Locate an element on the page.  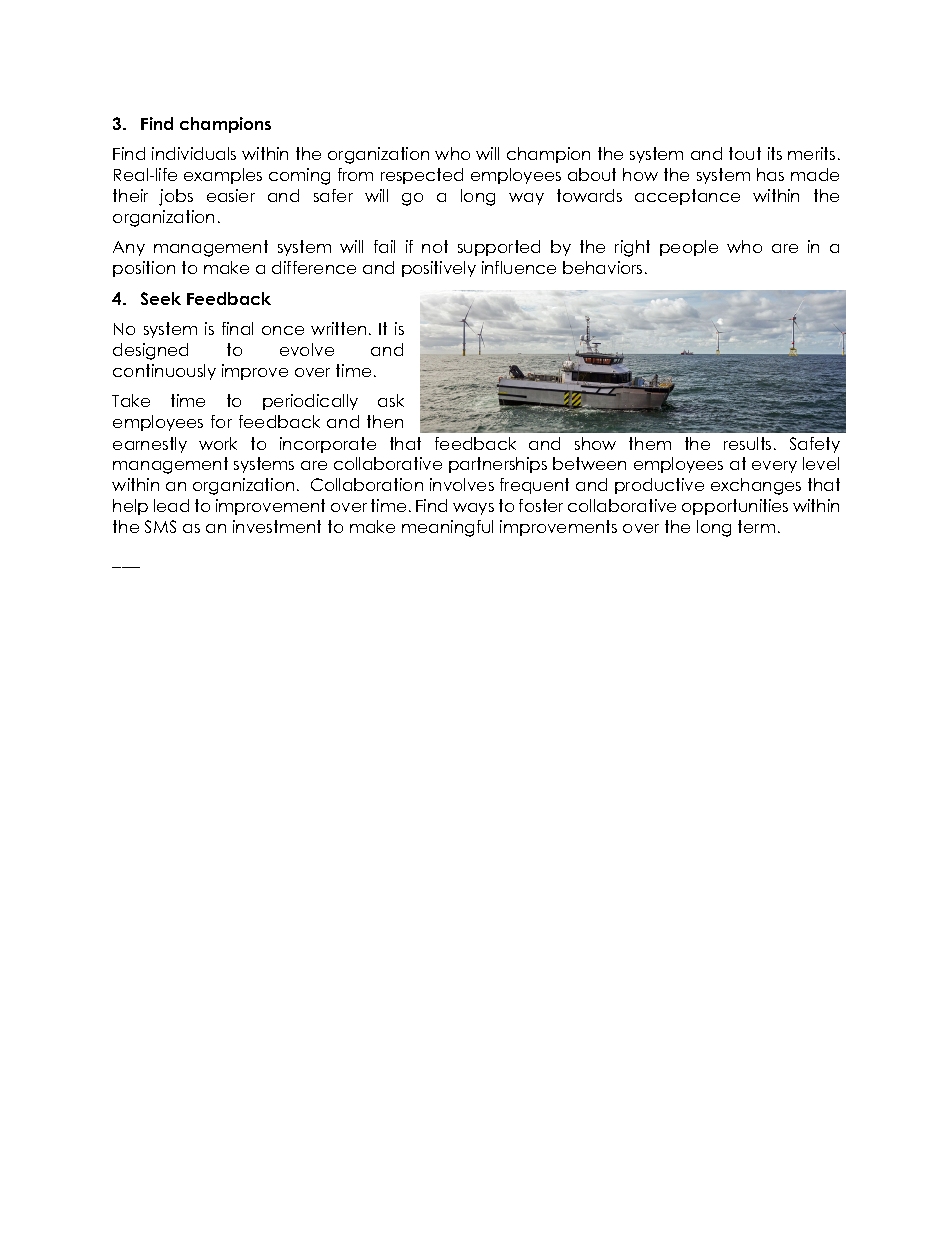
examples is located at coordinates (223, 176).
